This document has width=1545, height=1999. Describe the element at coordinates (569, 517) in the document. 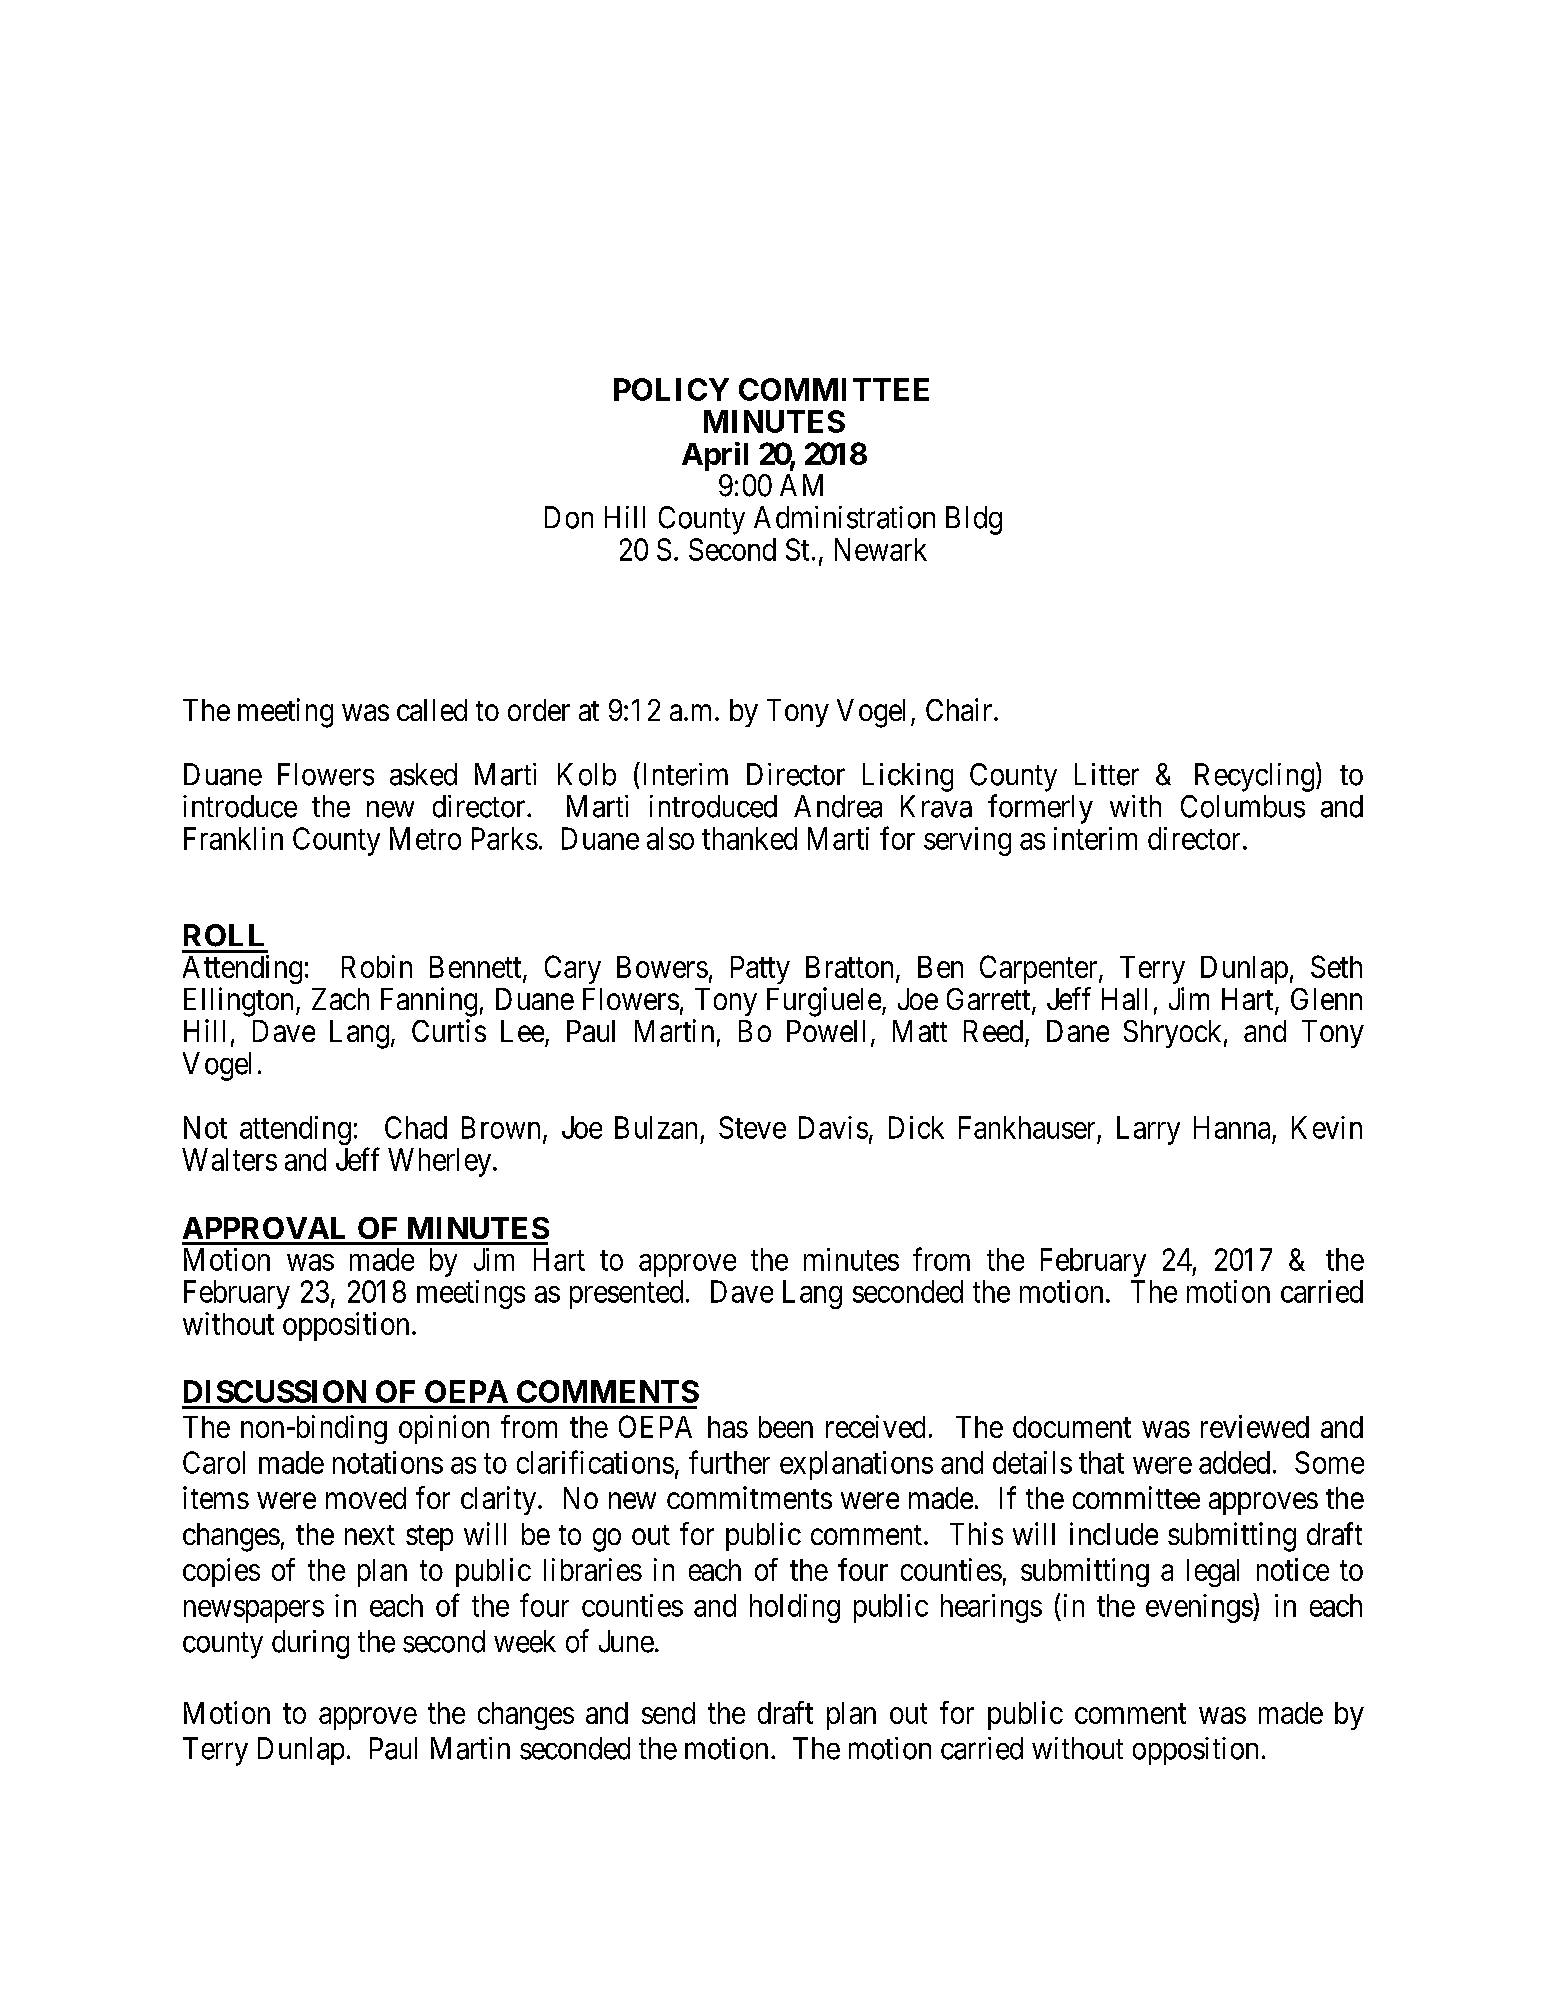

I see `Don` at that location.
